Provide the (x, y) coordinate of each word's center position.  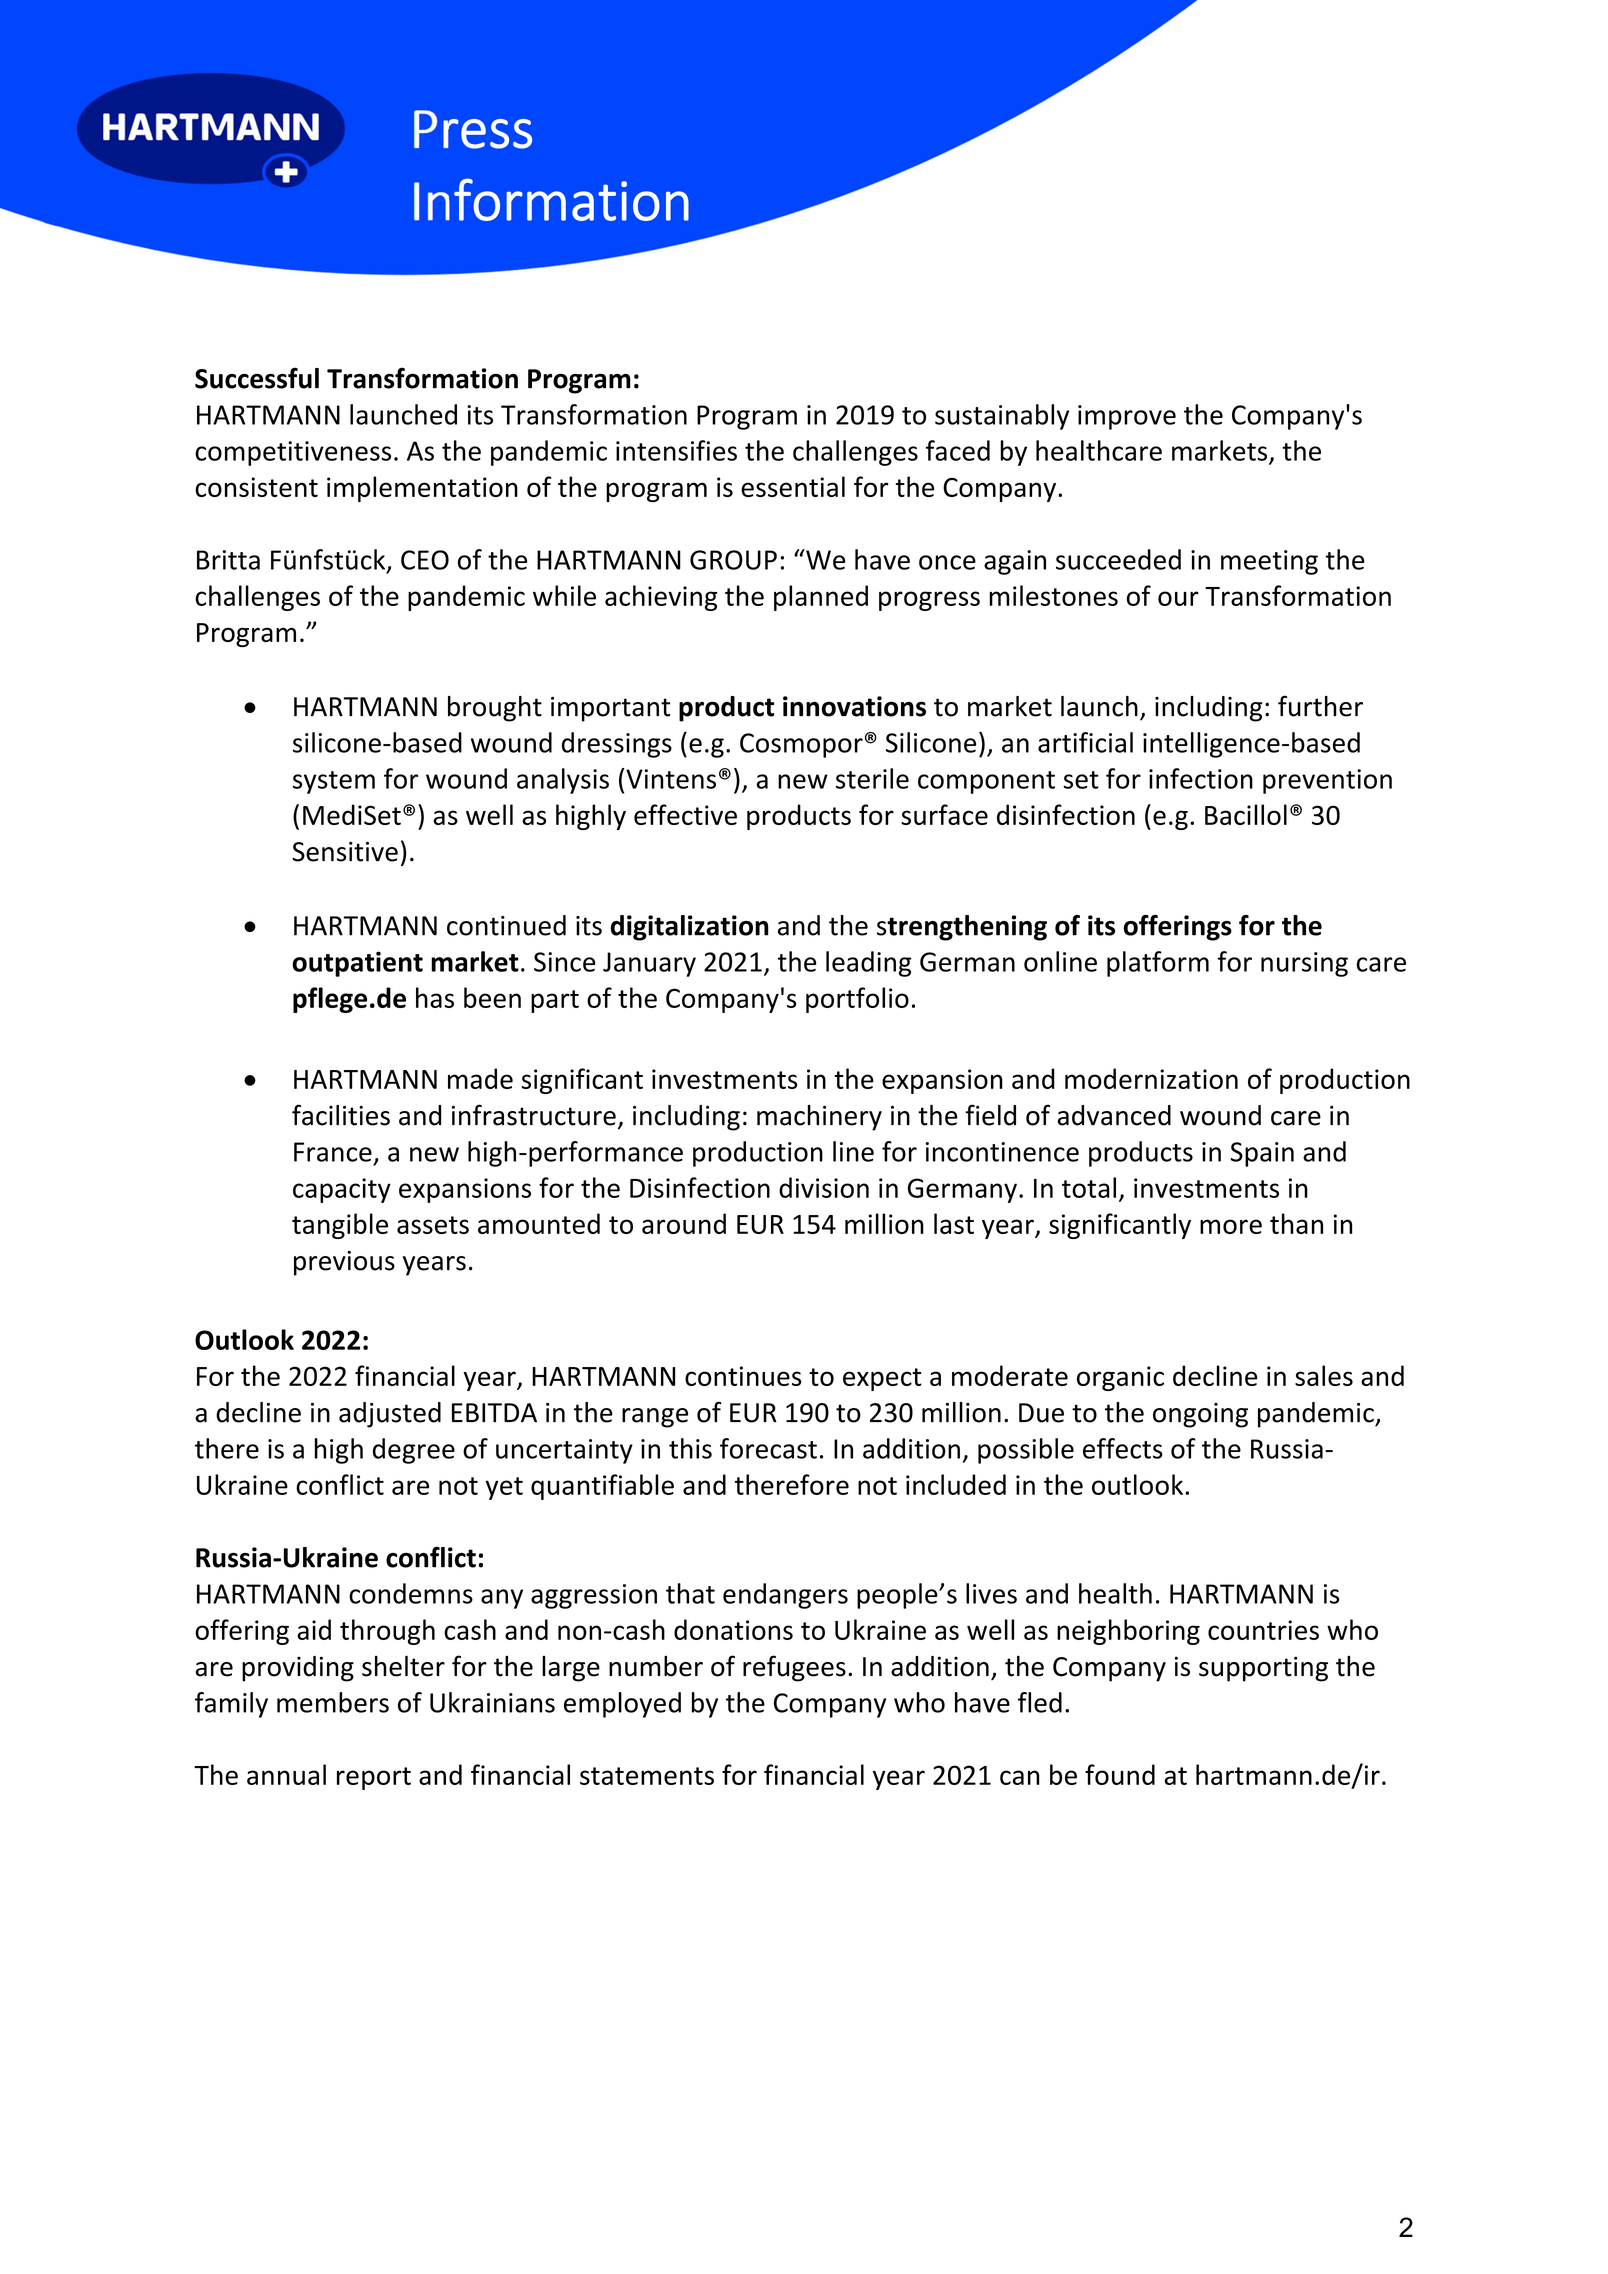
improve (1127, 417)
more (1231, 1226)
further (1320, 706)
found (1120, 1774)
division (824, 1187)
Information (551, 199)
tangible (340, 1226)
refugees (794, 1668)
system (334, 782)
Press (473, 129)
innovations (854, 706)
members (333, 1702)
